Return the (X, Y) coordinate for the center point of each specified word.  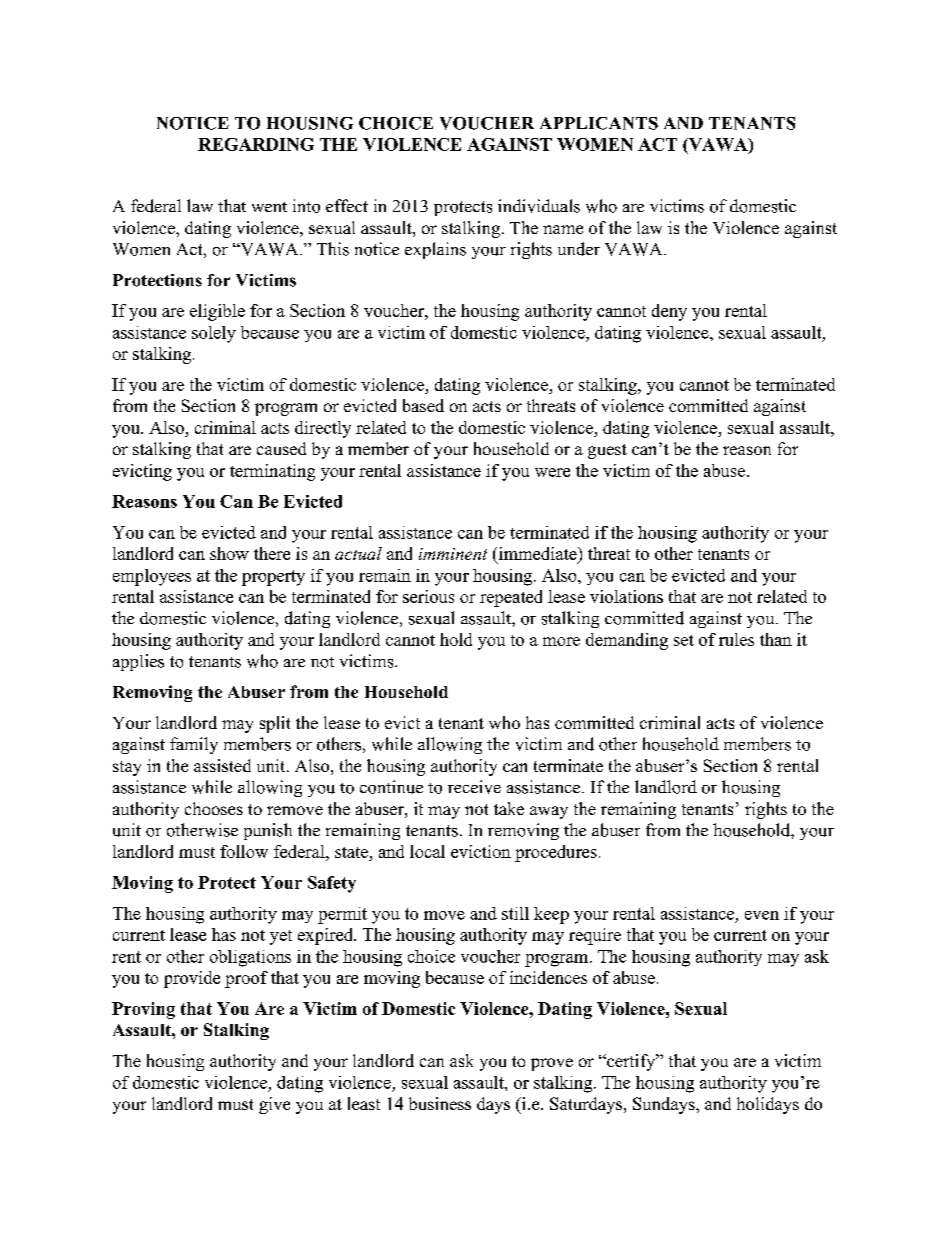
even (762, 915)
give (274, 1105)
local (427, 851)
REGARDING (256, 144)
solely (214, 334)
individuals (539, 206)
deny (669, 312)
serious (428, 596)
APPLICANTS (599, 123)
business (440, 1103)
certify (631, 1062)
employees (152, 577)
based (423, 405)
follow (244, 851)
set (684, 640)
